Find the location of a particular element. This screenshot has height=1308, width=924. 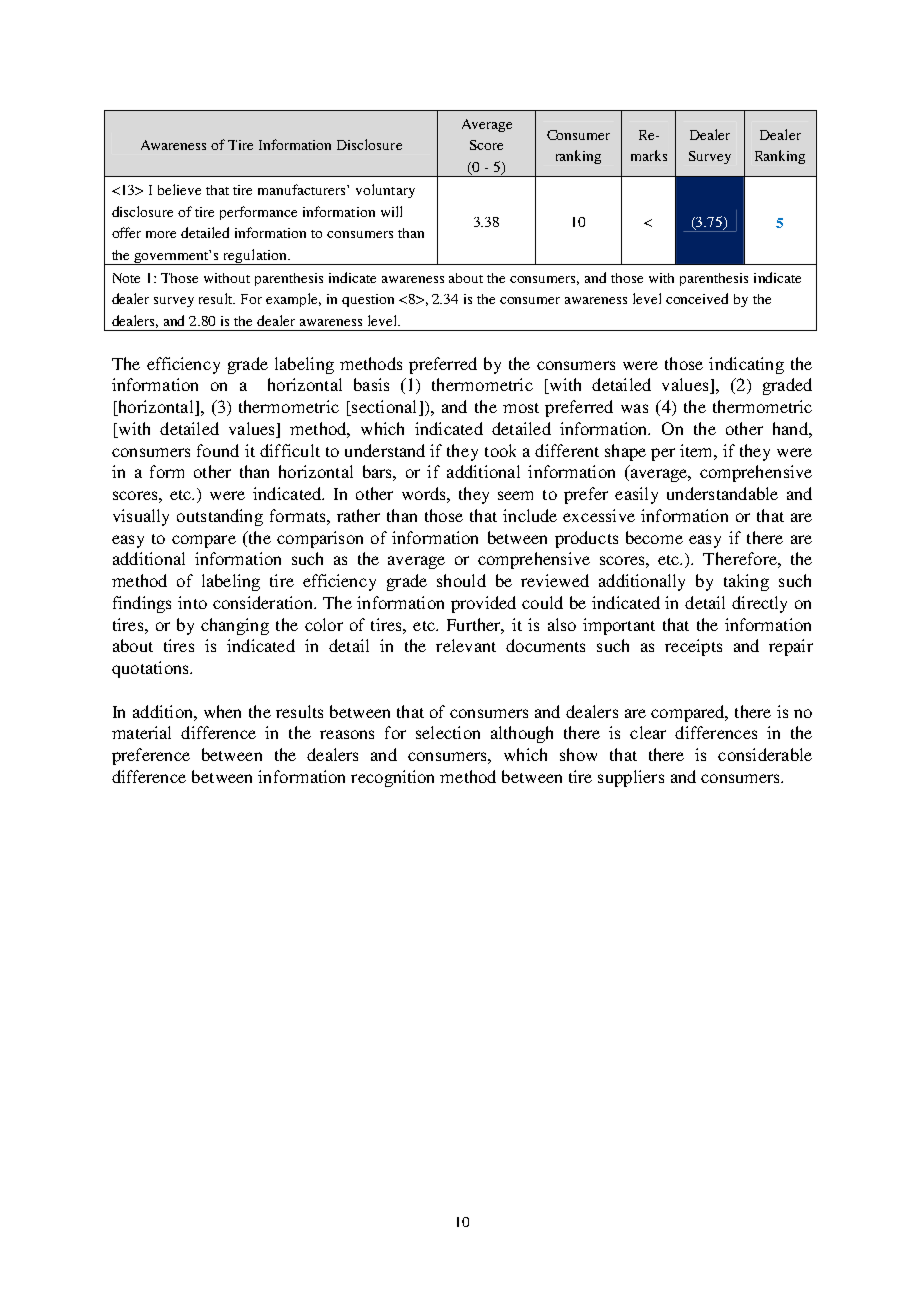

question is located at coordinates (368, 300).
